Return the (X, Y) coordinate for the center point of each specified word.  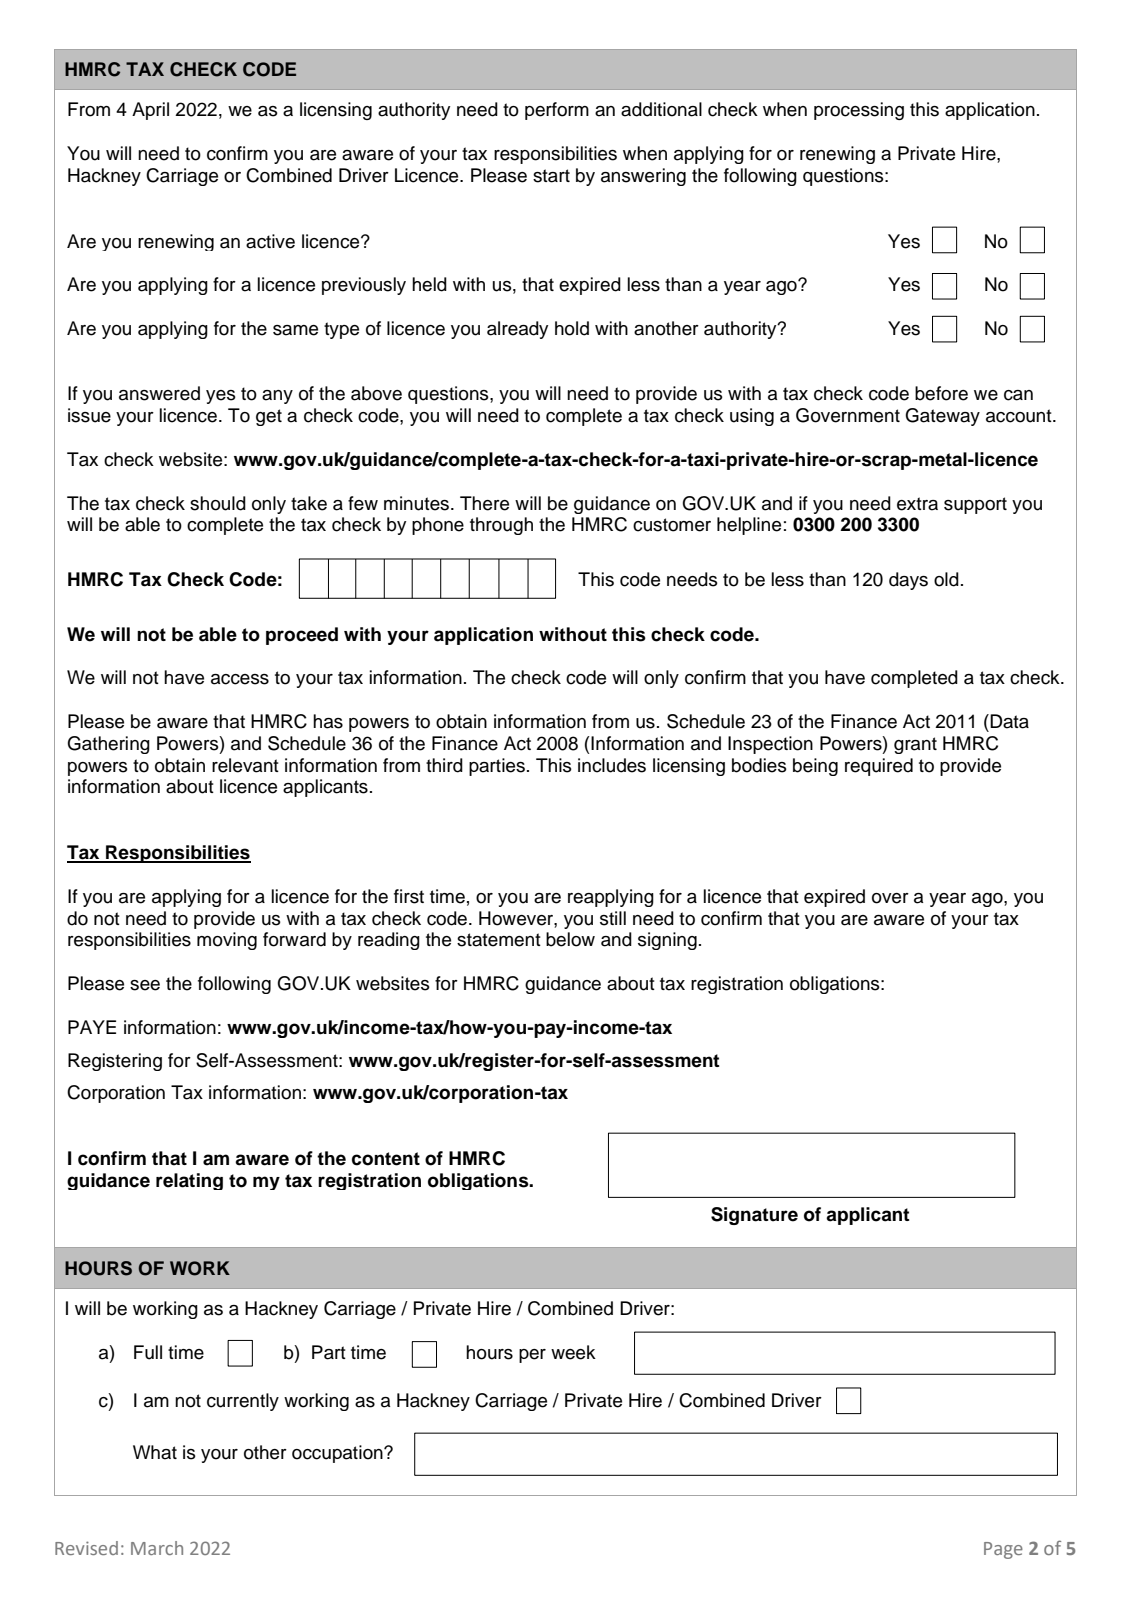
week (573, 1352)
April (150, 111)
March (157, 1548)
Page (1003, 1550)
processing (859, 111)
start (551, 176)
